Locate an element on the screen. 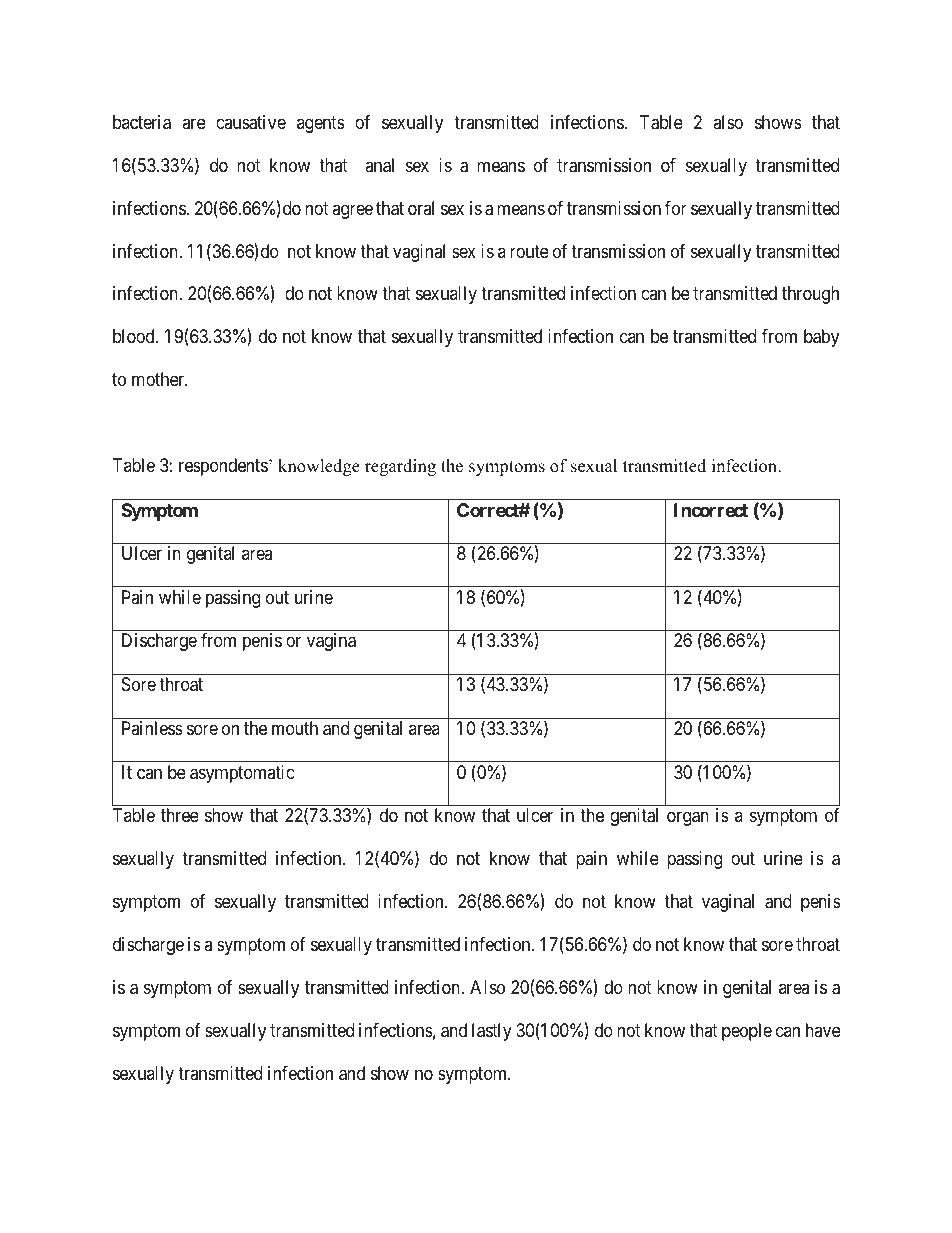  through is located at coordinates (810, 295).
